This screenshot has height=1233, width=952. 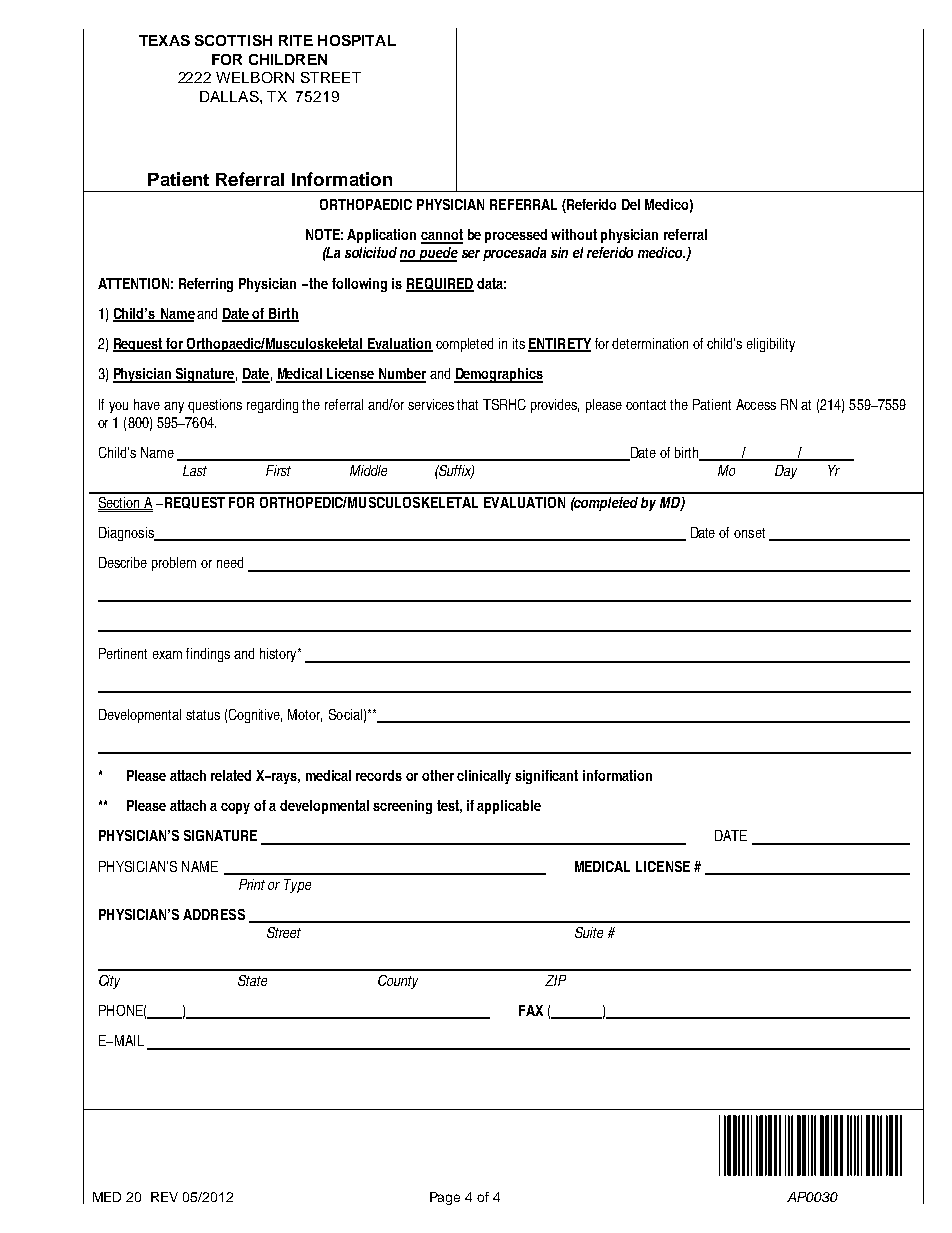 What do you see at coordinates (357, 40) in the screenshot?
I see `HOSPITAL` at bounding box center [357, 40].
